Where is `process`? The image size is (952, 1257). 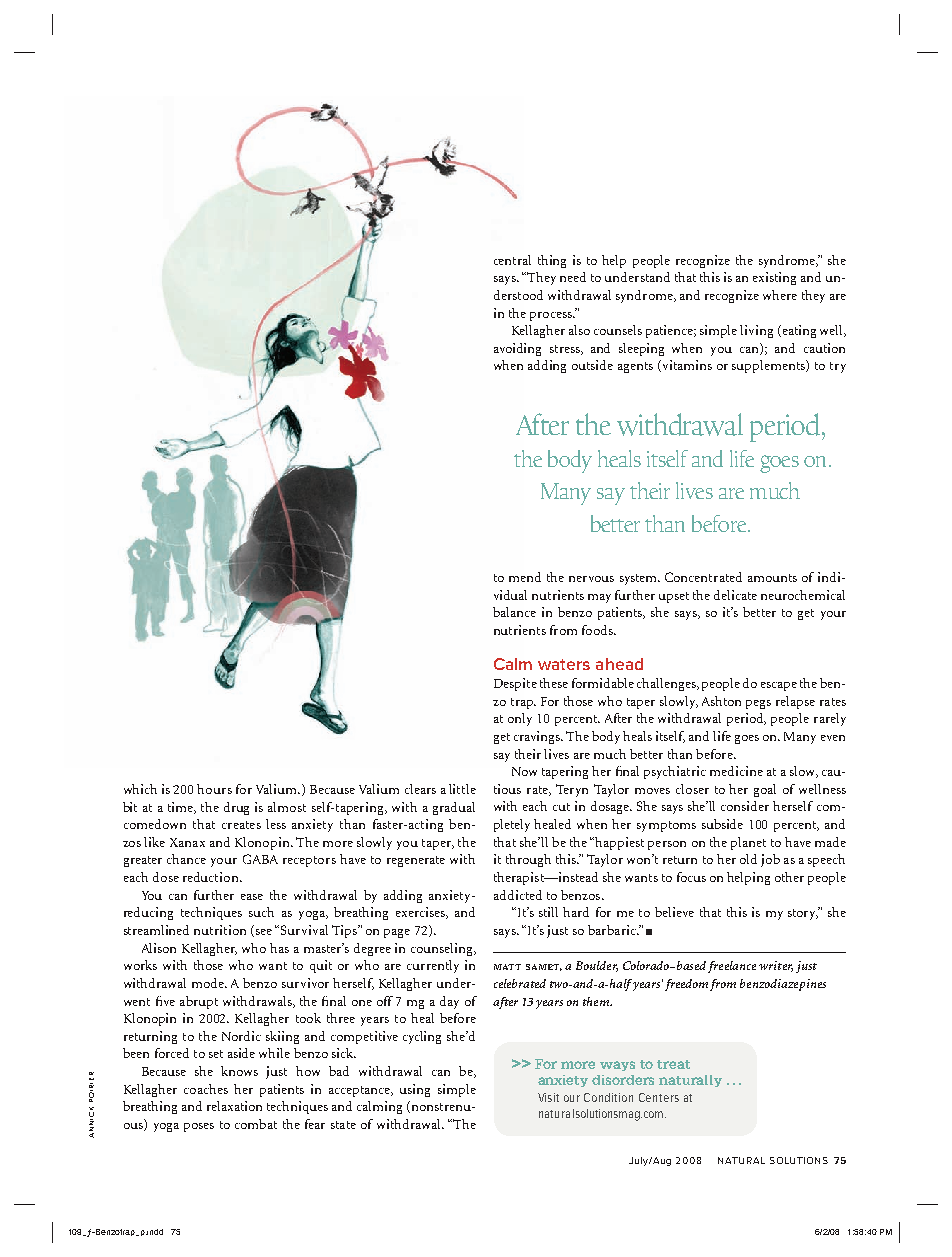 process is located at coordinates (552, 316).
